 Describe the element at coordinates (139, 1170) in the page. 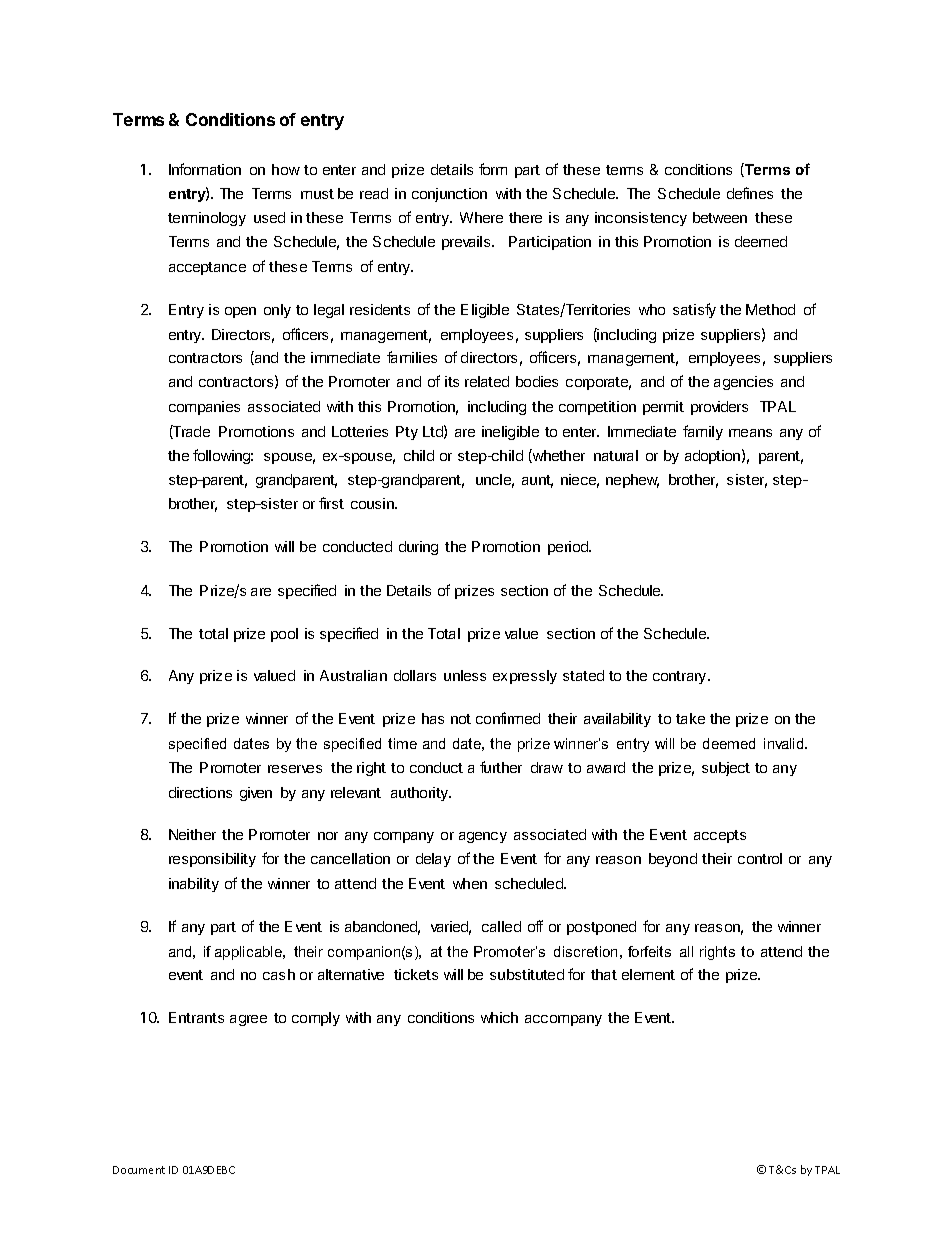

I see `Document` at that location.
